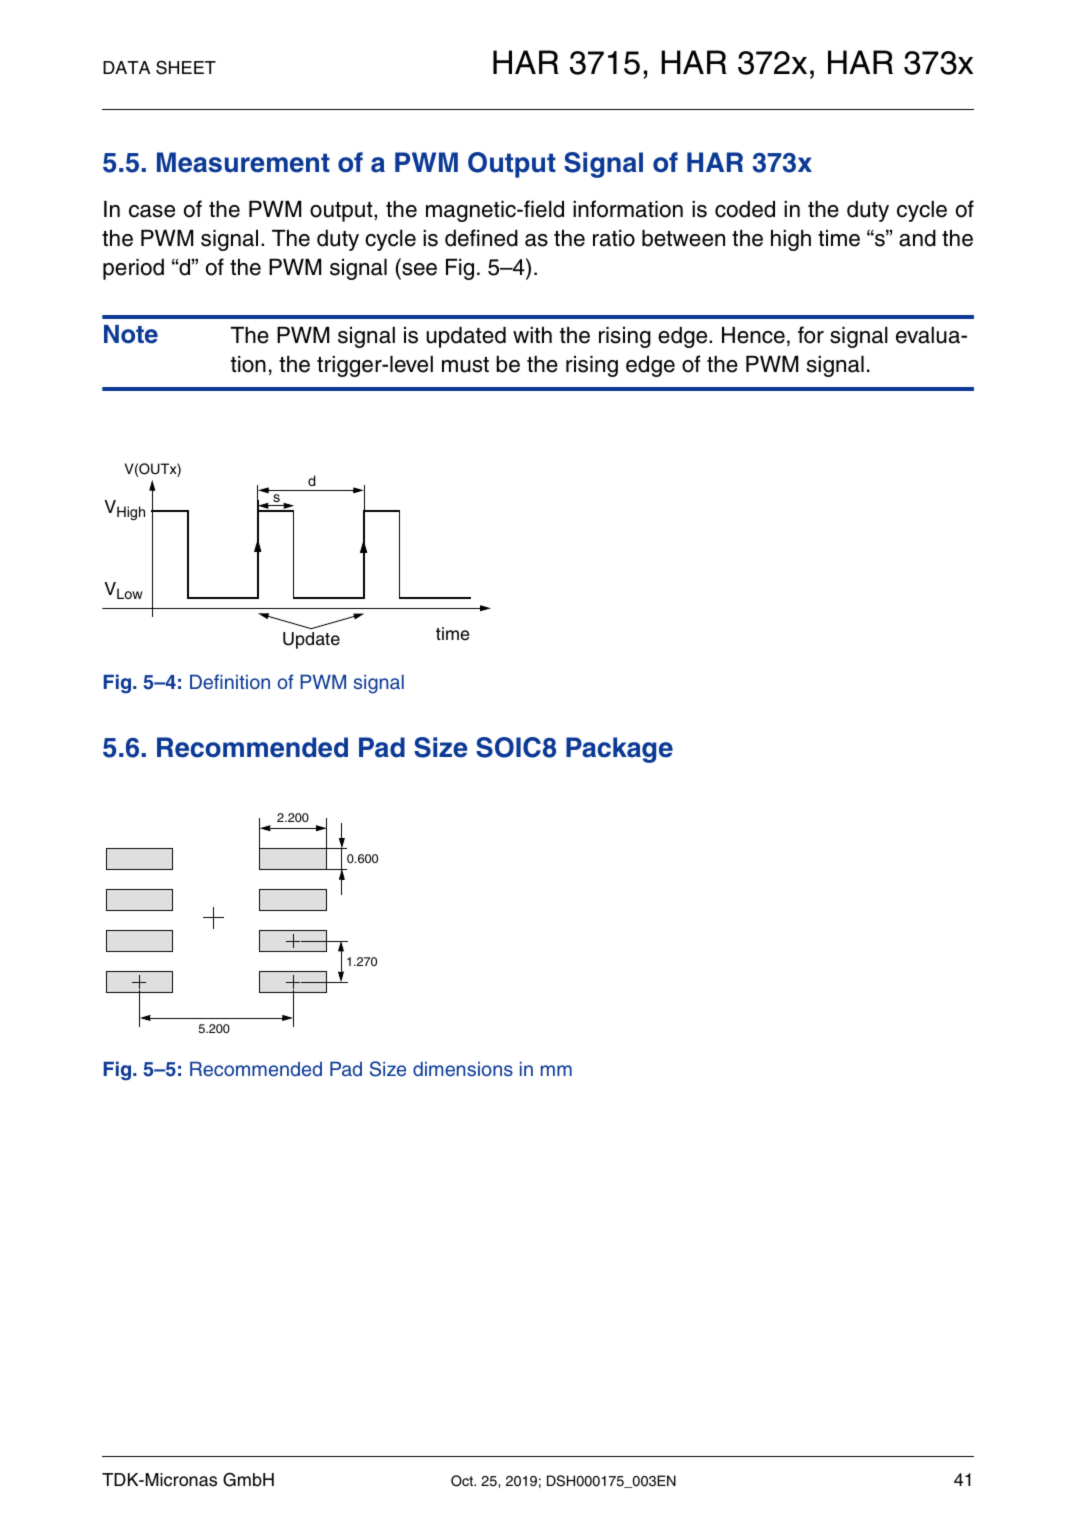  Describe the element at coordinates (481, 238) in the screenshot. I see `defined` at that location.
